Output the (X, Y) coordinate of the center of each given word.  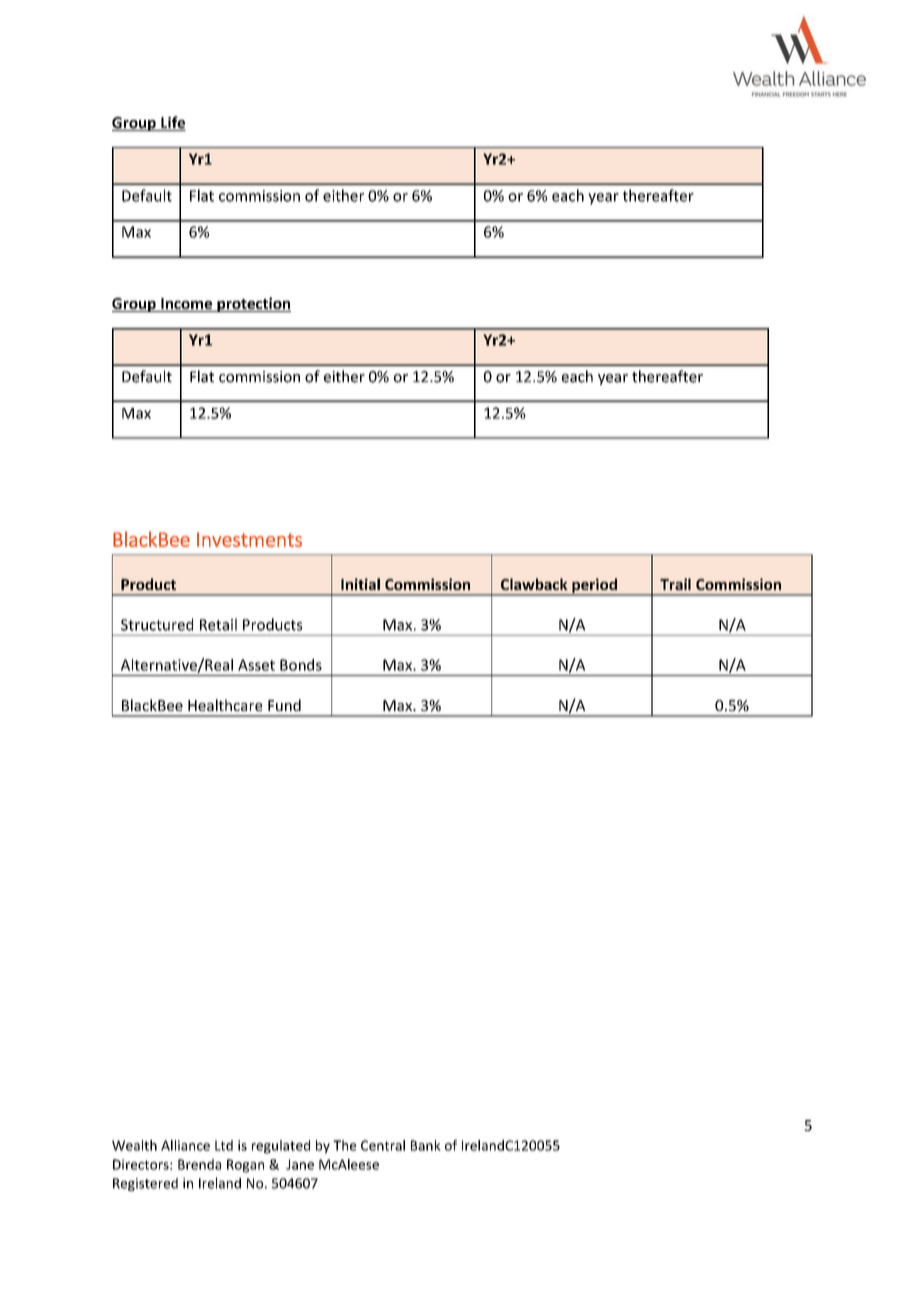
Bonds (301, 665)
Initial (360, 584)
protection (253, 304)
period (594, 586)
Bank (426, 1145)
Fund (284, 705)
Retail (218, 624)
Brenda (199, 1164)
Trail (675, 584)
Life (172, 123)
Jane (300, 1164)
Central (383, 1145)
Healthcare (225, 705)
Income (187, 305)
